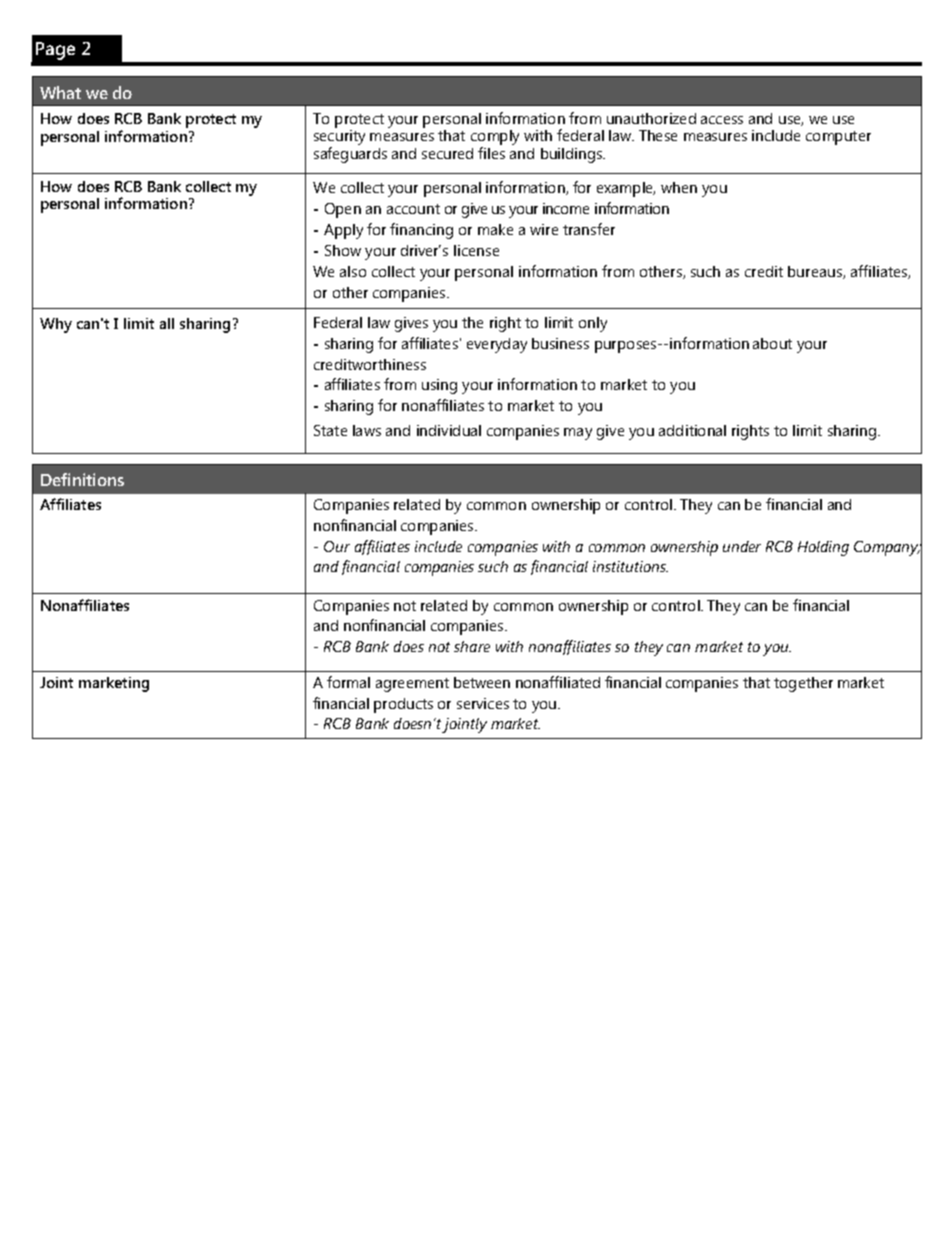 This screenshot has width=952, height=1233. I want to click on What, so click(60, 92).
